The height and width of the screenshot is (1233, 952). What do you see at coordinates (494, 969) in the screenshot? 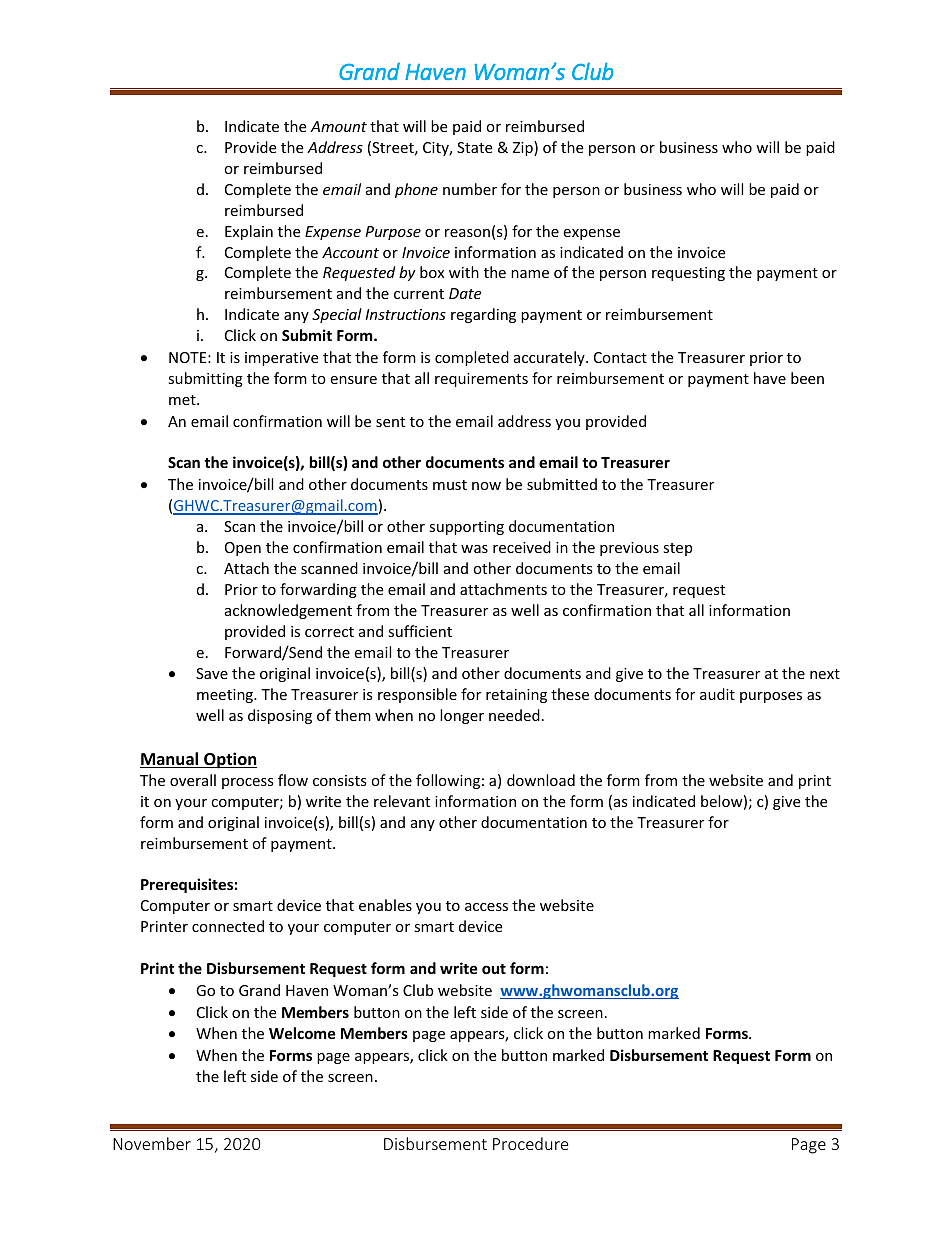
I see `out` at bounding box center [494, 969].
